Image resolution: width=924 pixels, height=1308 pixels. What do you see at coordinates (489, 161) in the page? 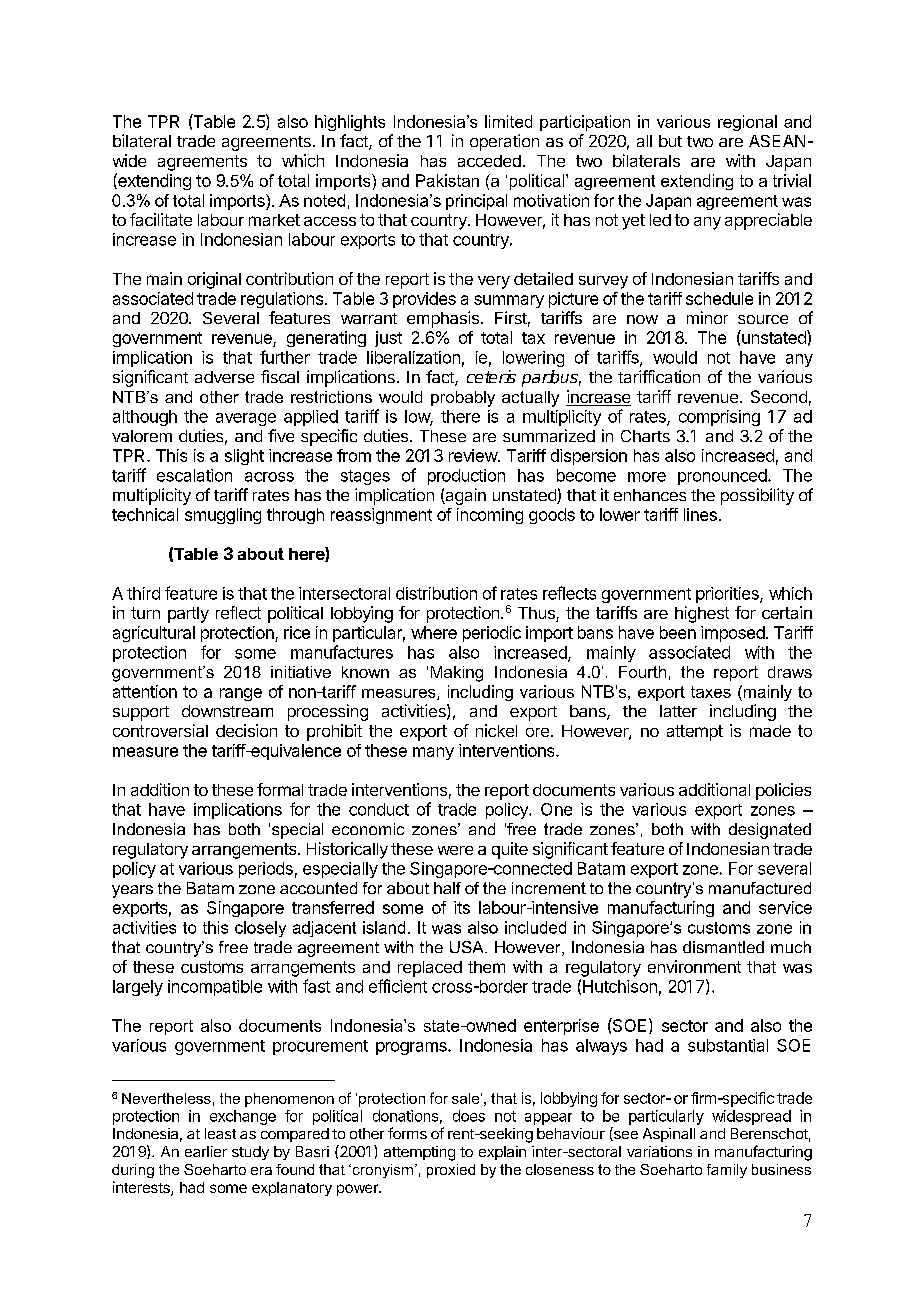
I see `acceded` at bounding box center [489, 161].
